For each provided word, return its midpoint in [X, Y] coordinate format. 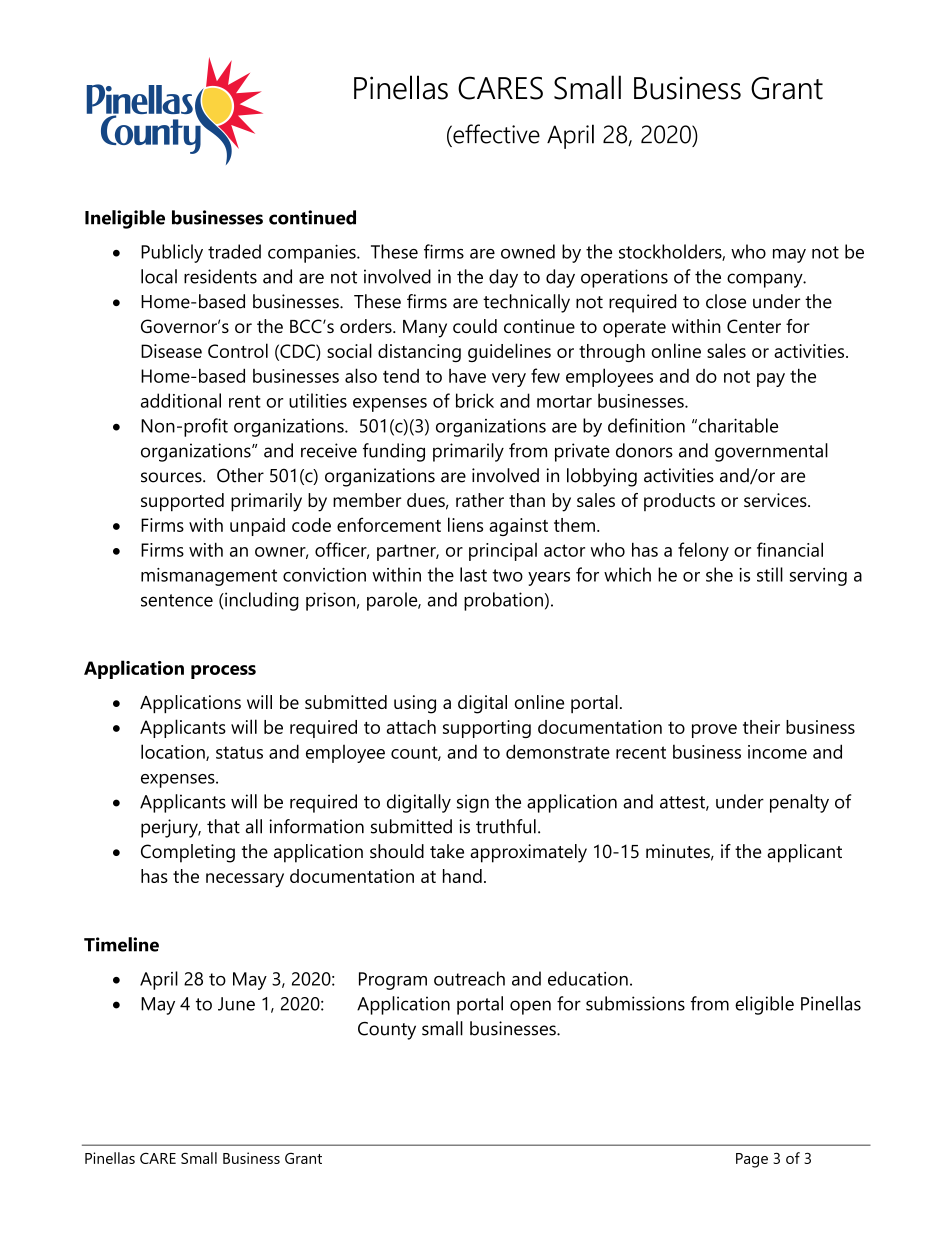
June [236, 1004]
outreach [469, 978]
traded [234, 251]
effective [495, 134]
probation [503, 601]
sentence [177, 600]
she [719, 574]
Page [752, 1160]
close [726, 301]
